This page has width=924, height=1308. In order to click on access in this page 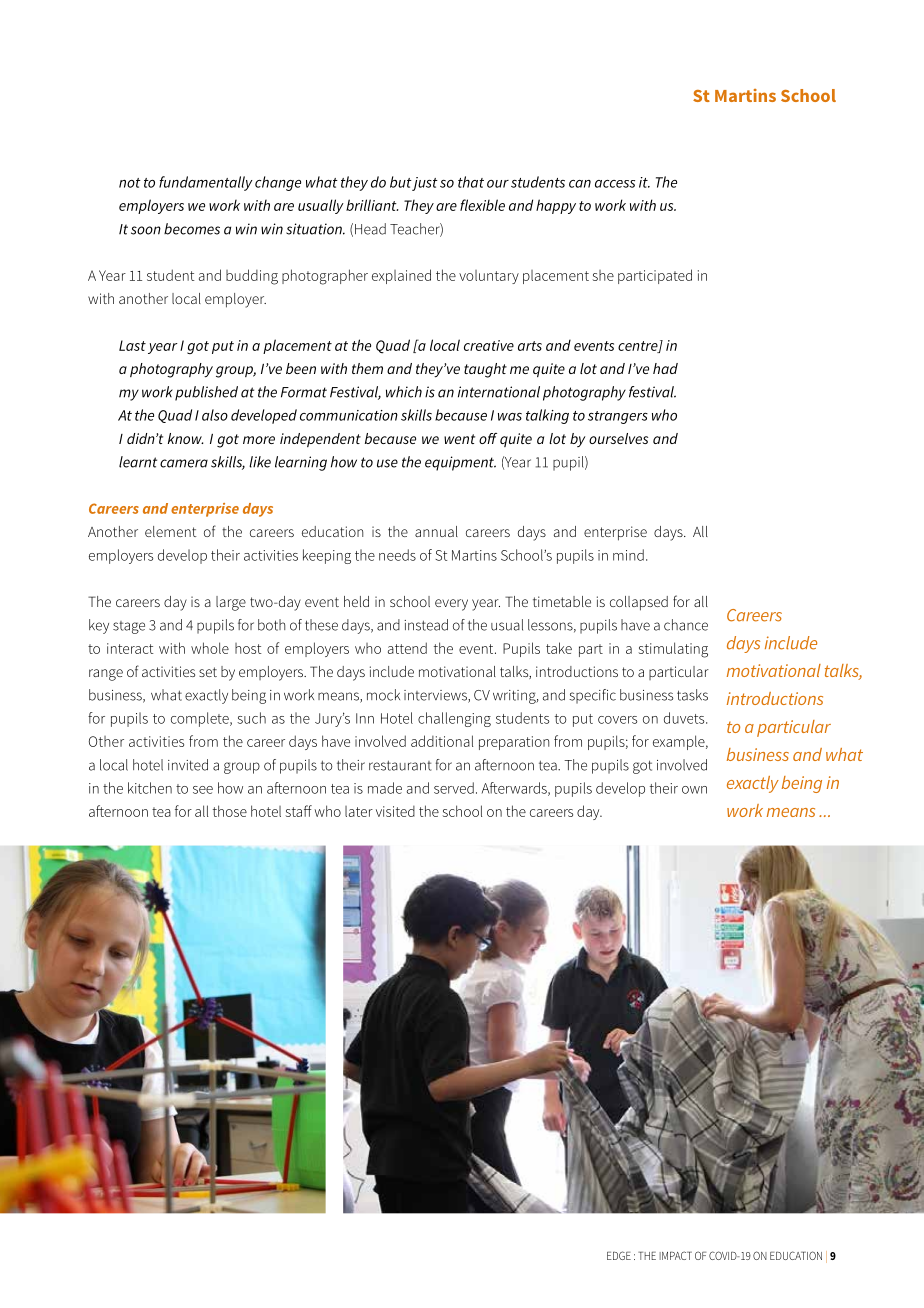, I will do `click(615, 184)`.
